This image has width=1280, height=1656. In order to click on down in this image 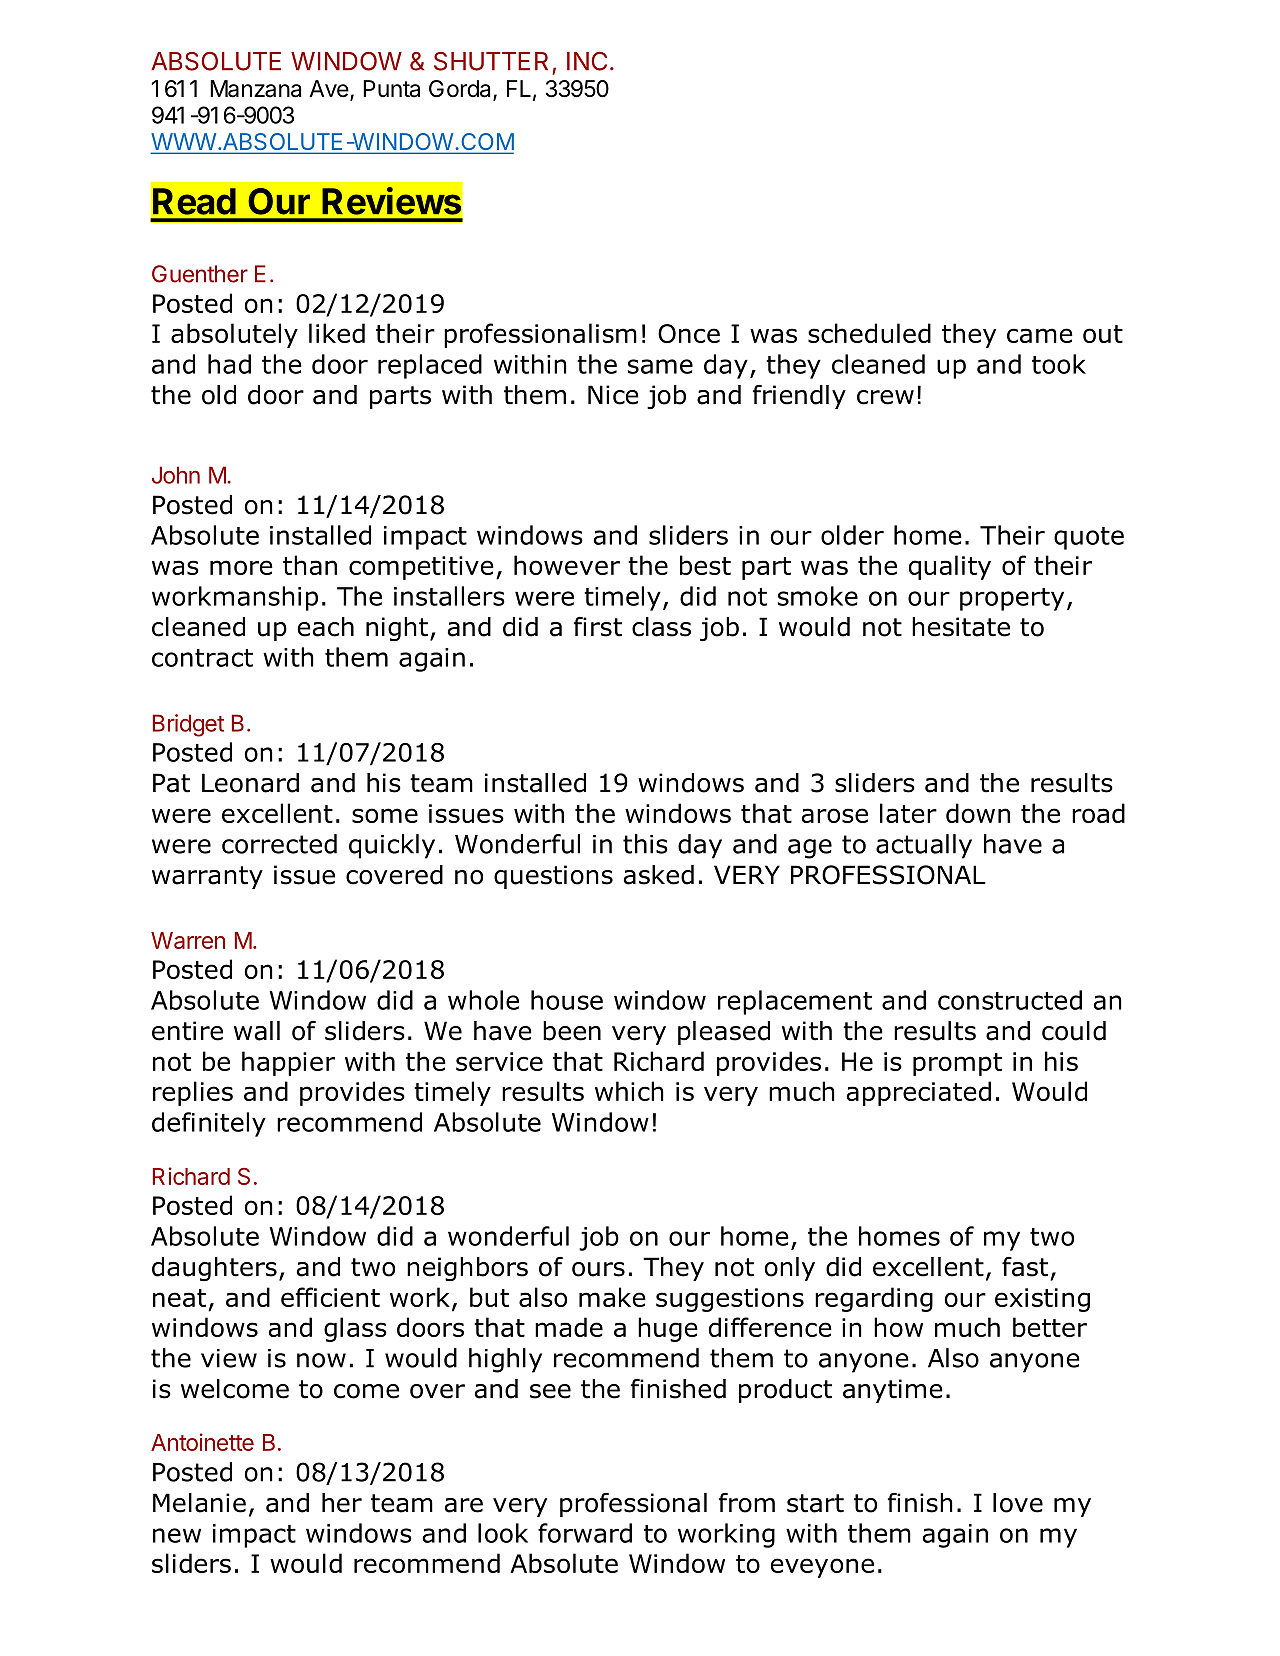, I will do `click(978, 813)`.
